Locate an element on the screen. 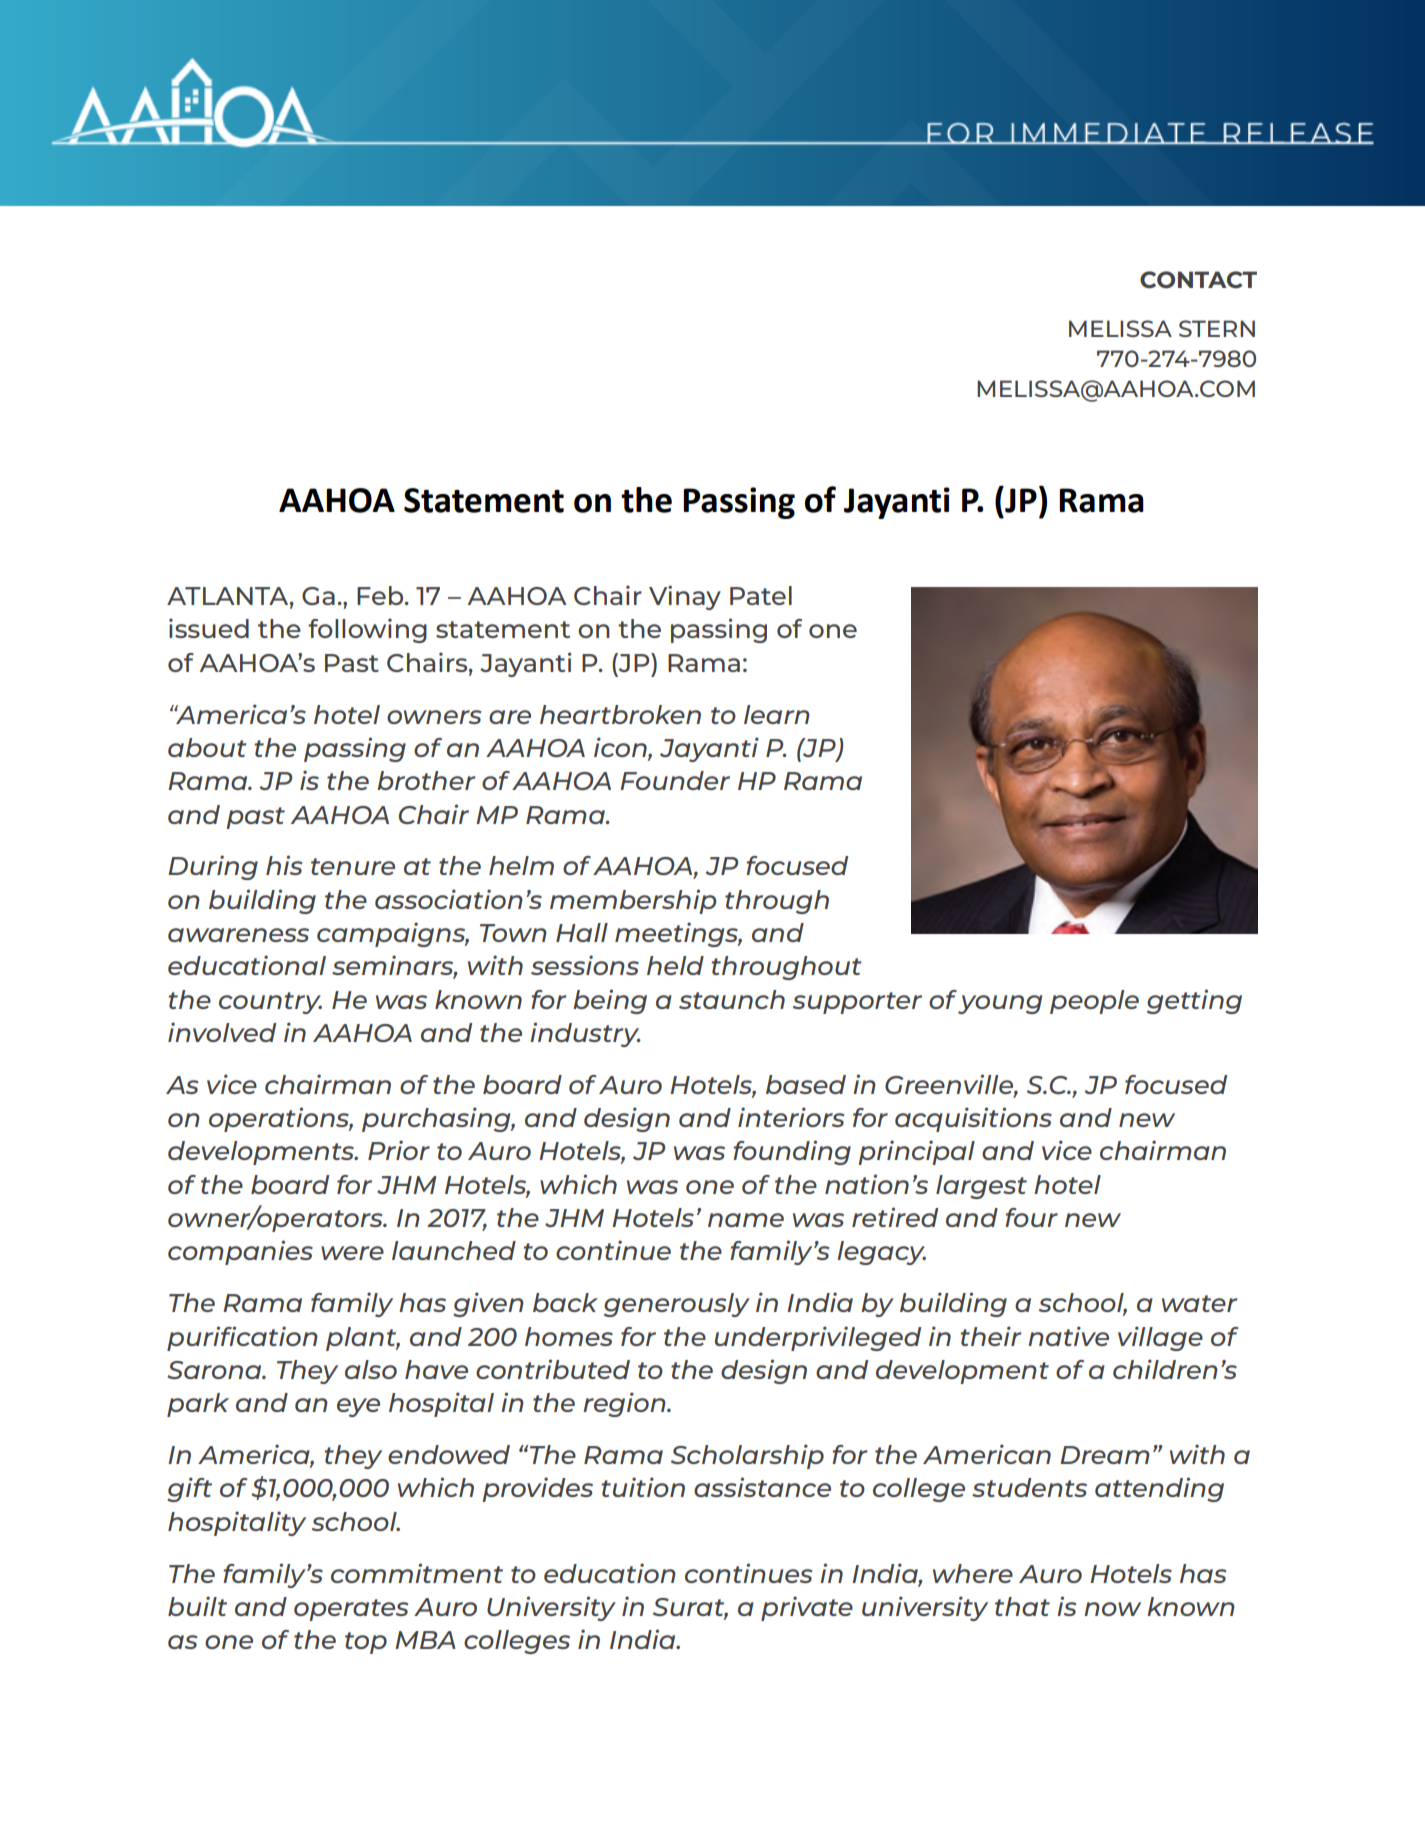  generously is located at coordinates (677, 1305).
